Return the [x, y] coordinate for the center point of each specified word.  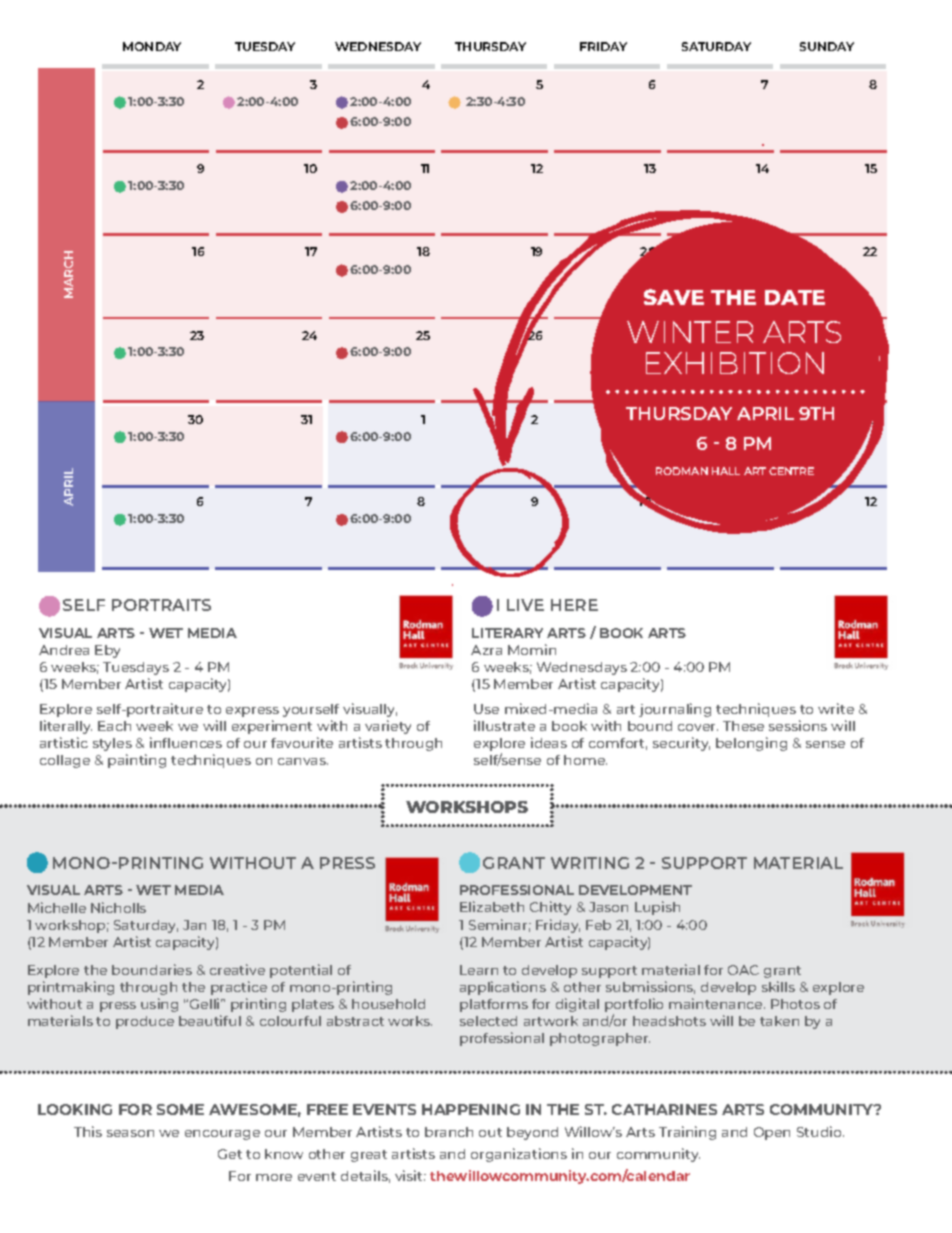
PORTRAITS [161, 605]
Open [772, 1133]
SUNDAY [827, 46]
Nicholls [118, 907]
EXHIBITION [735, 363]
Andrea [64, 650]
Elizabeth [492, 906]
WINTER [690, 332]
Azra [486, 650]
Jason [608, 907]
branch [449, 1132]
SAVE [674, 297]
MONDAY [152, 46]
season [130, 1133]
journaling [675, 710]
